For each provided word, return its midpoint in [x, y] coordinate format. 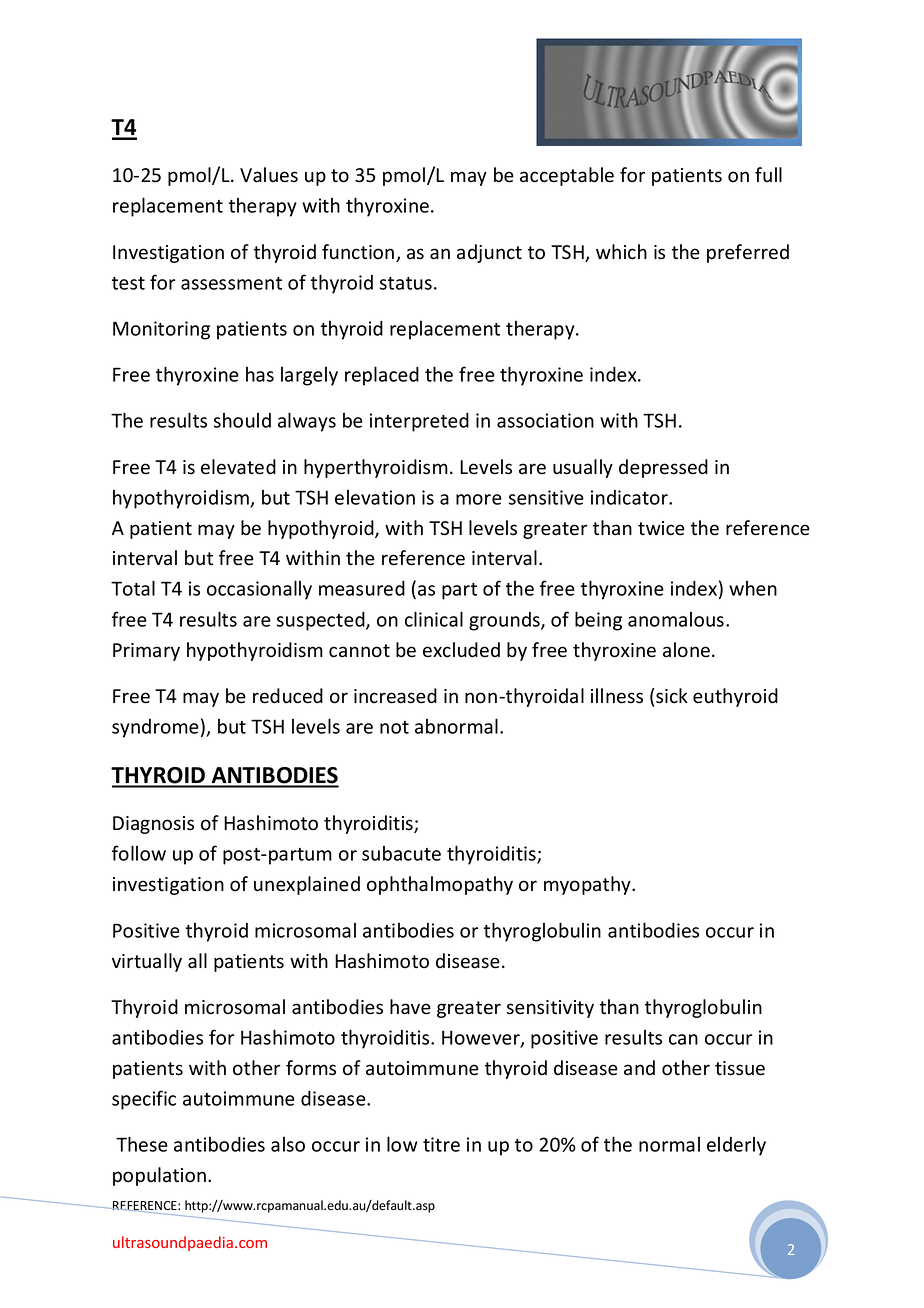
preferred [748, 253]
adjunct [489, 253]
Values [269, 175]
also [288, 1144]
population [161, 1176]
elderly [736, 1146]
